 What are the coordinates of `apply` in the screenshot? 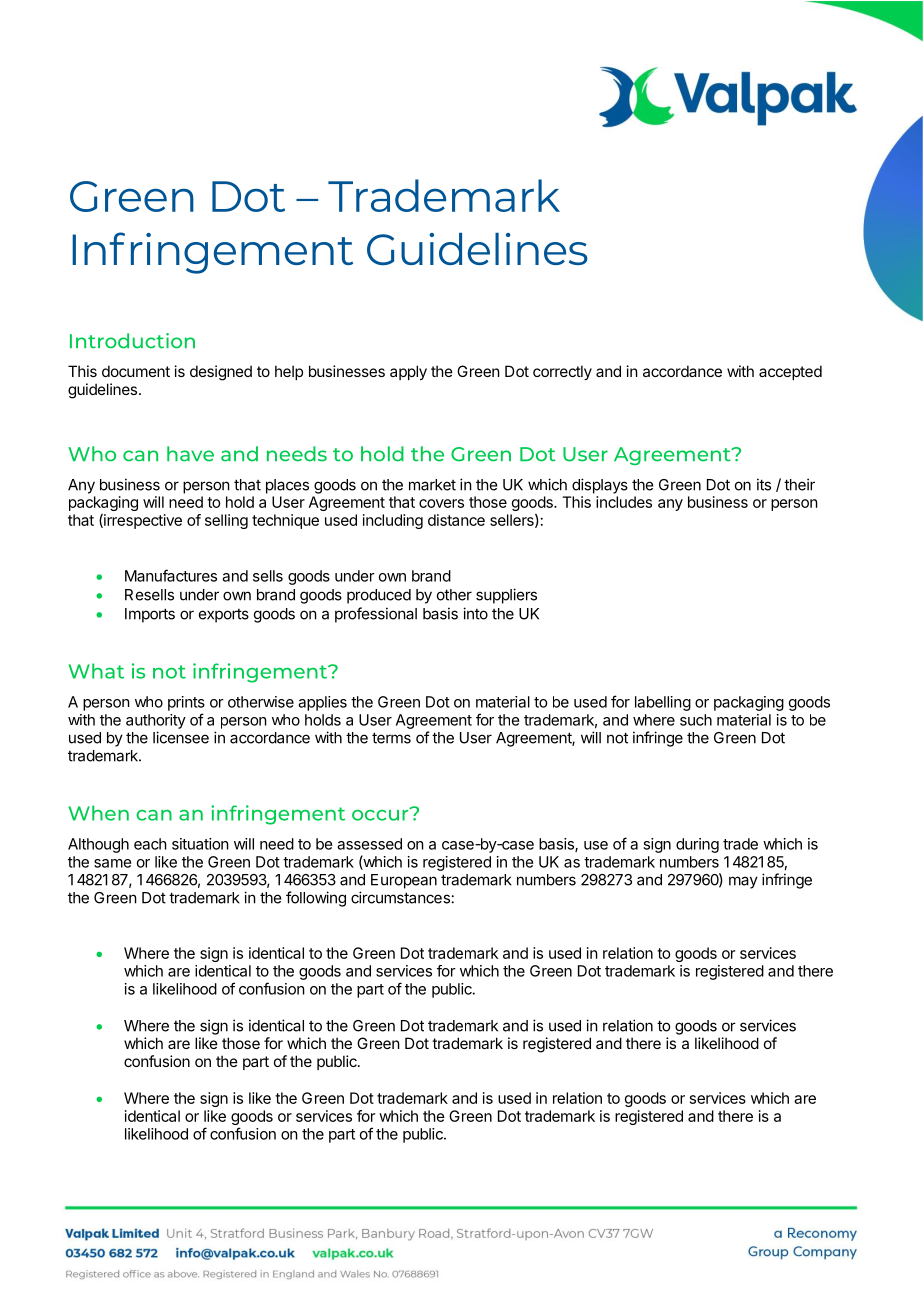 It's located at (408, 372).
